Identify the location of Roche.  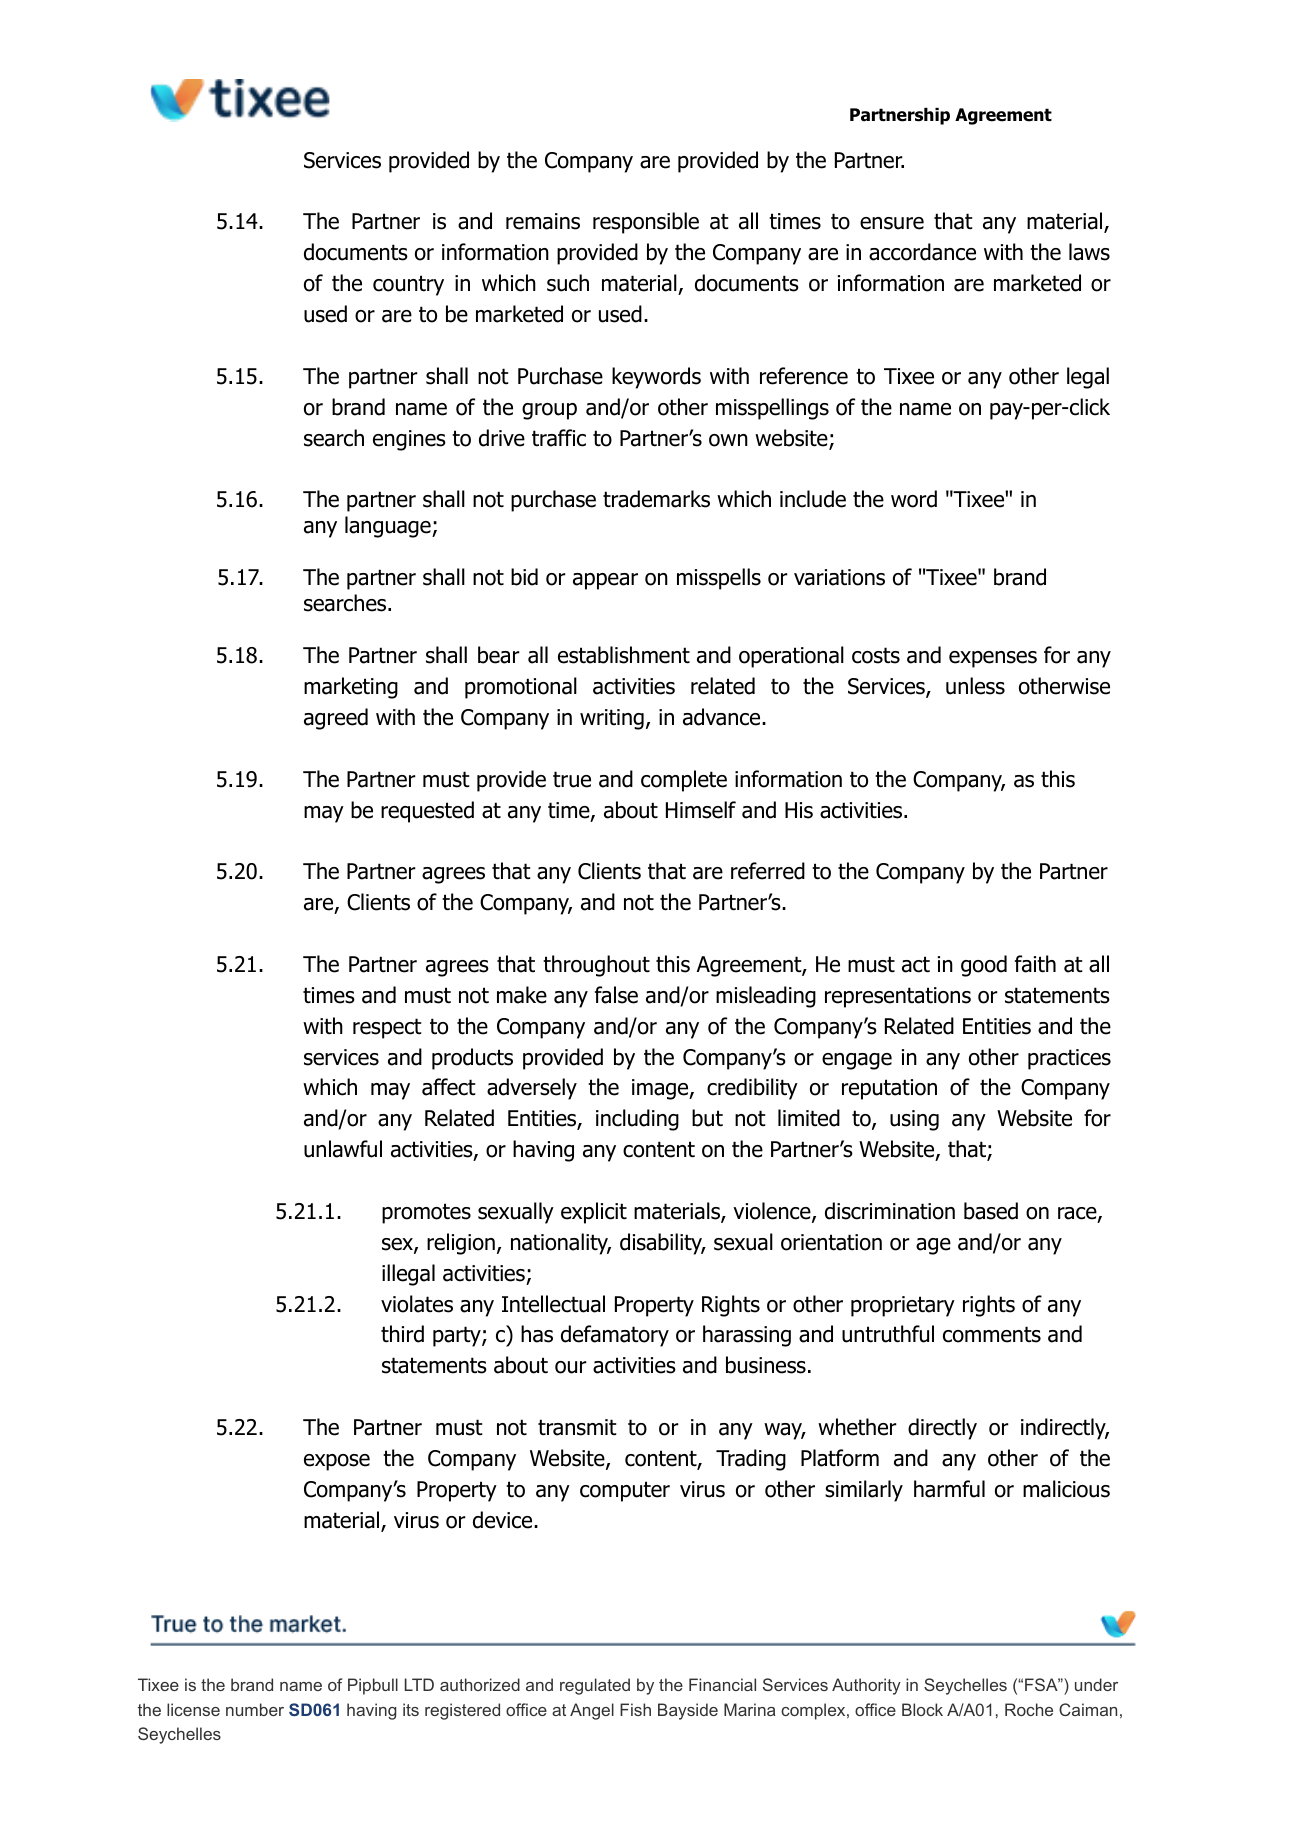
(1029, 1709).
